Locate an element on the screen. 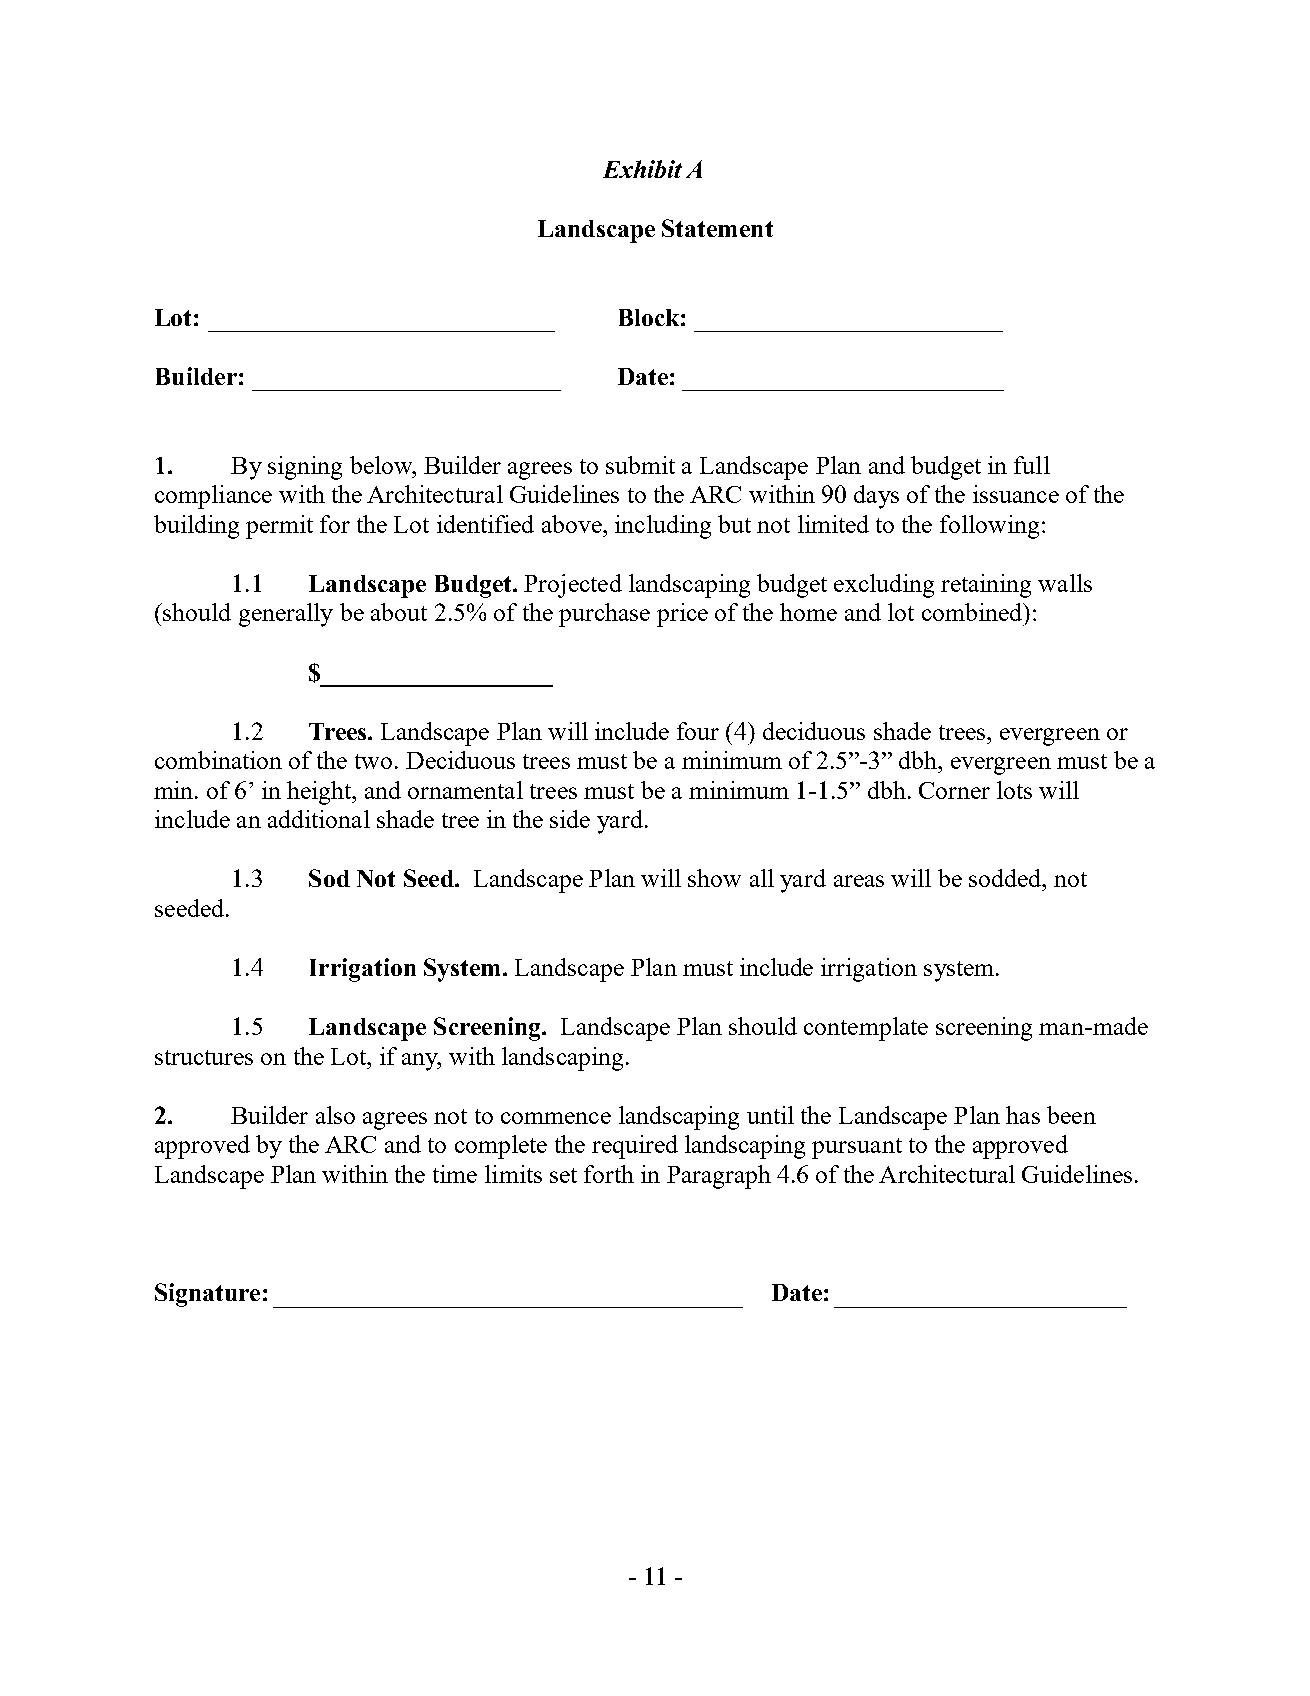  Corner is located at coordinates (954, 790).
